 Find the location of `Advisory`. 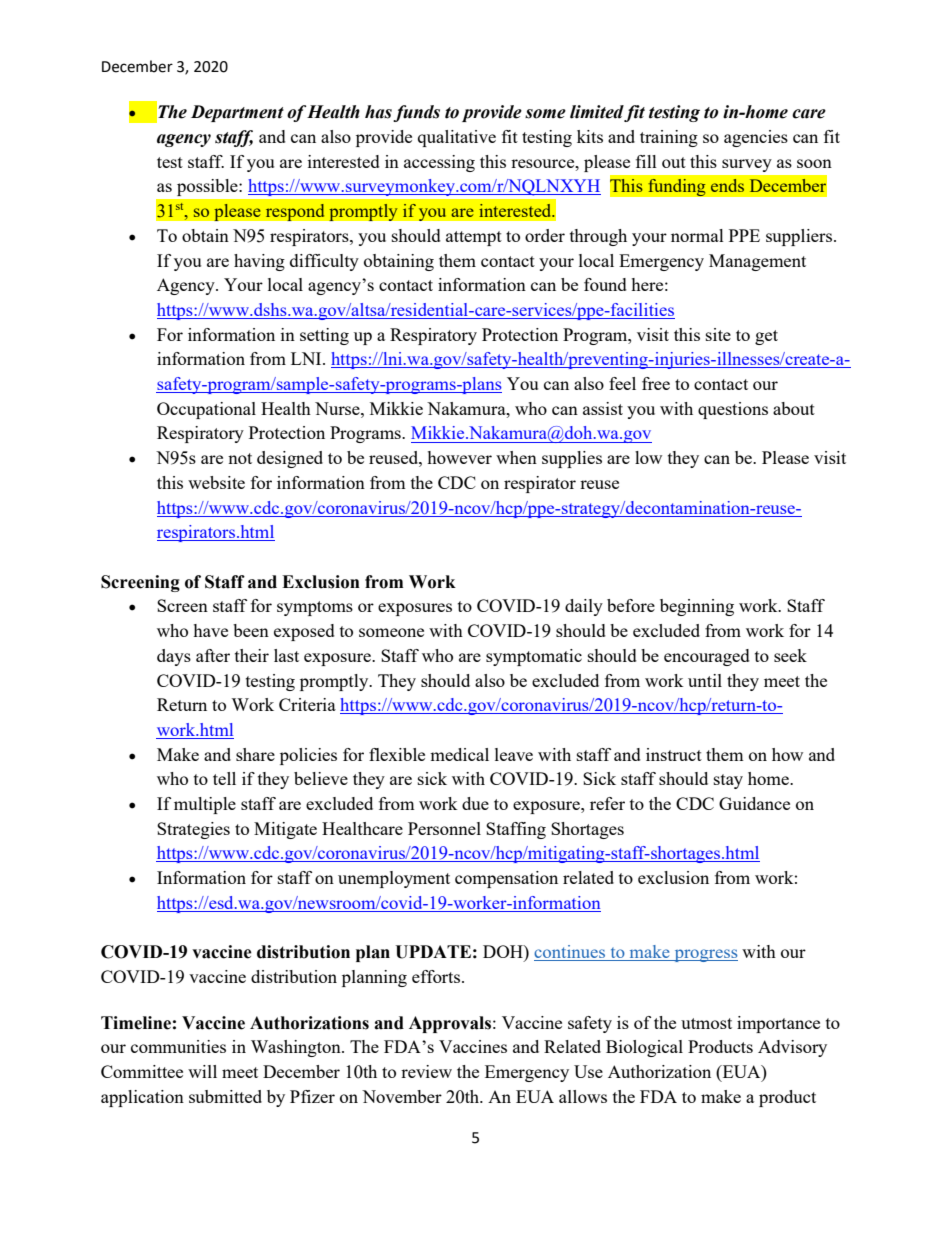

Advisory is located at coordinates (792, 1048).
